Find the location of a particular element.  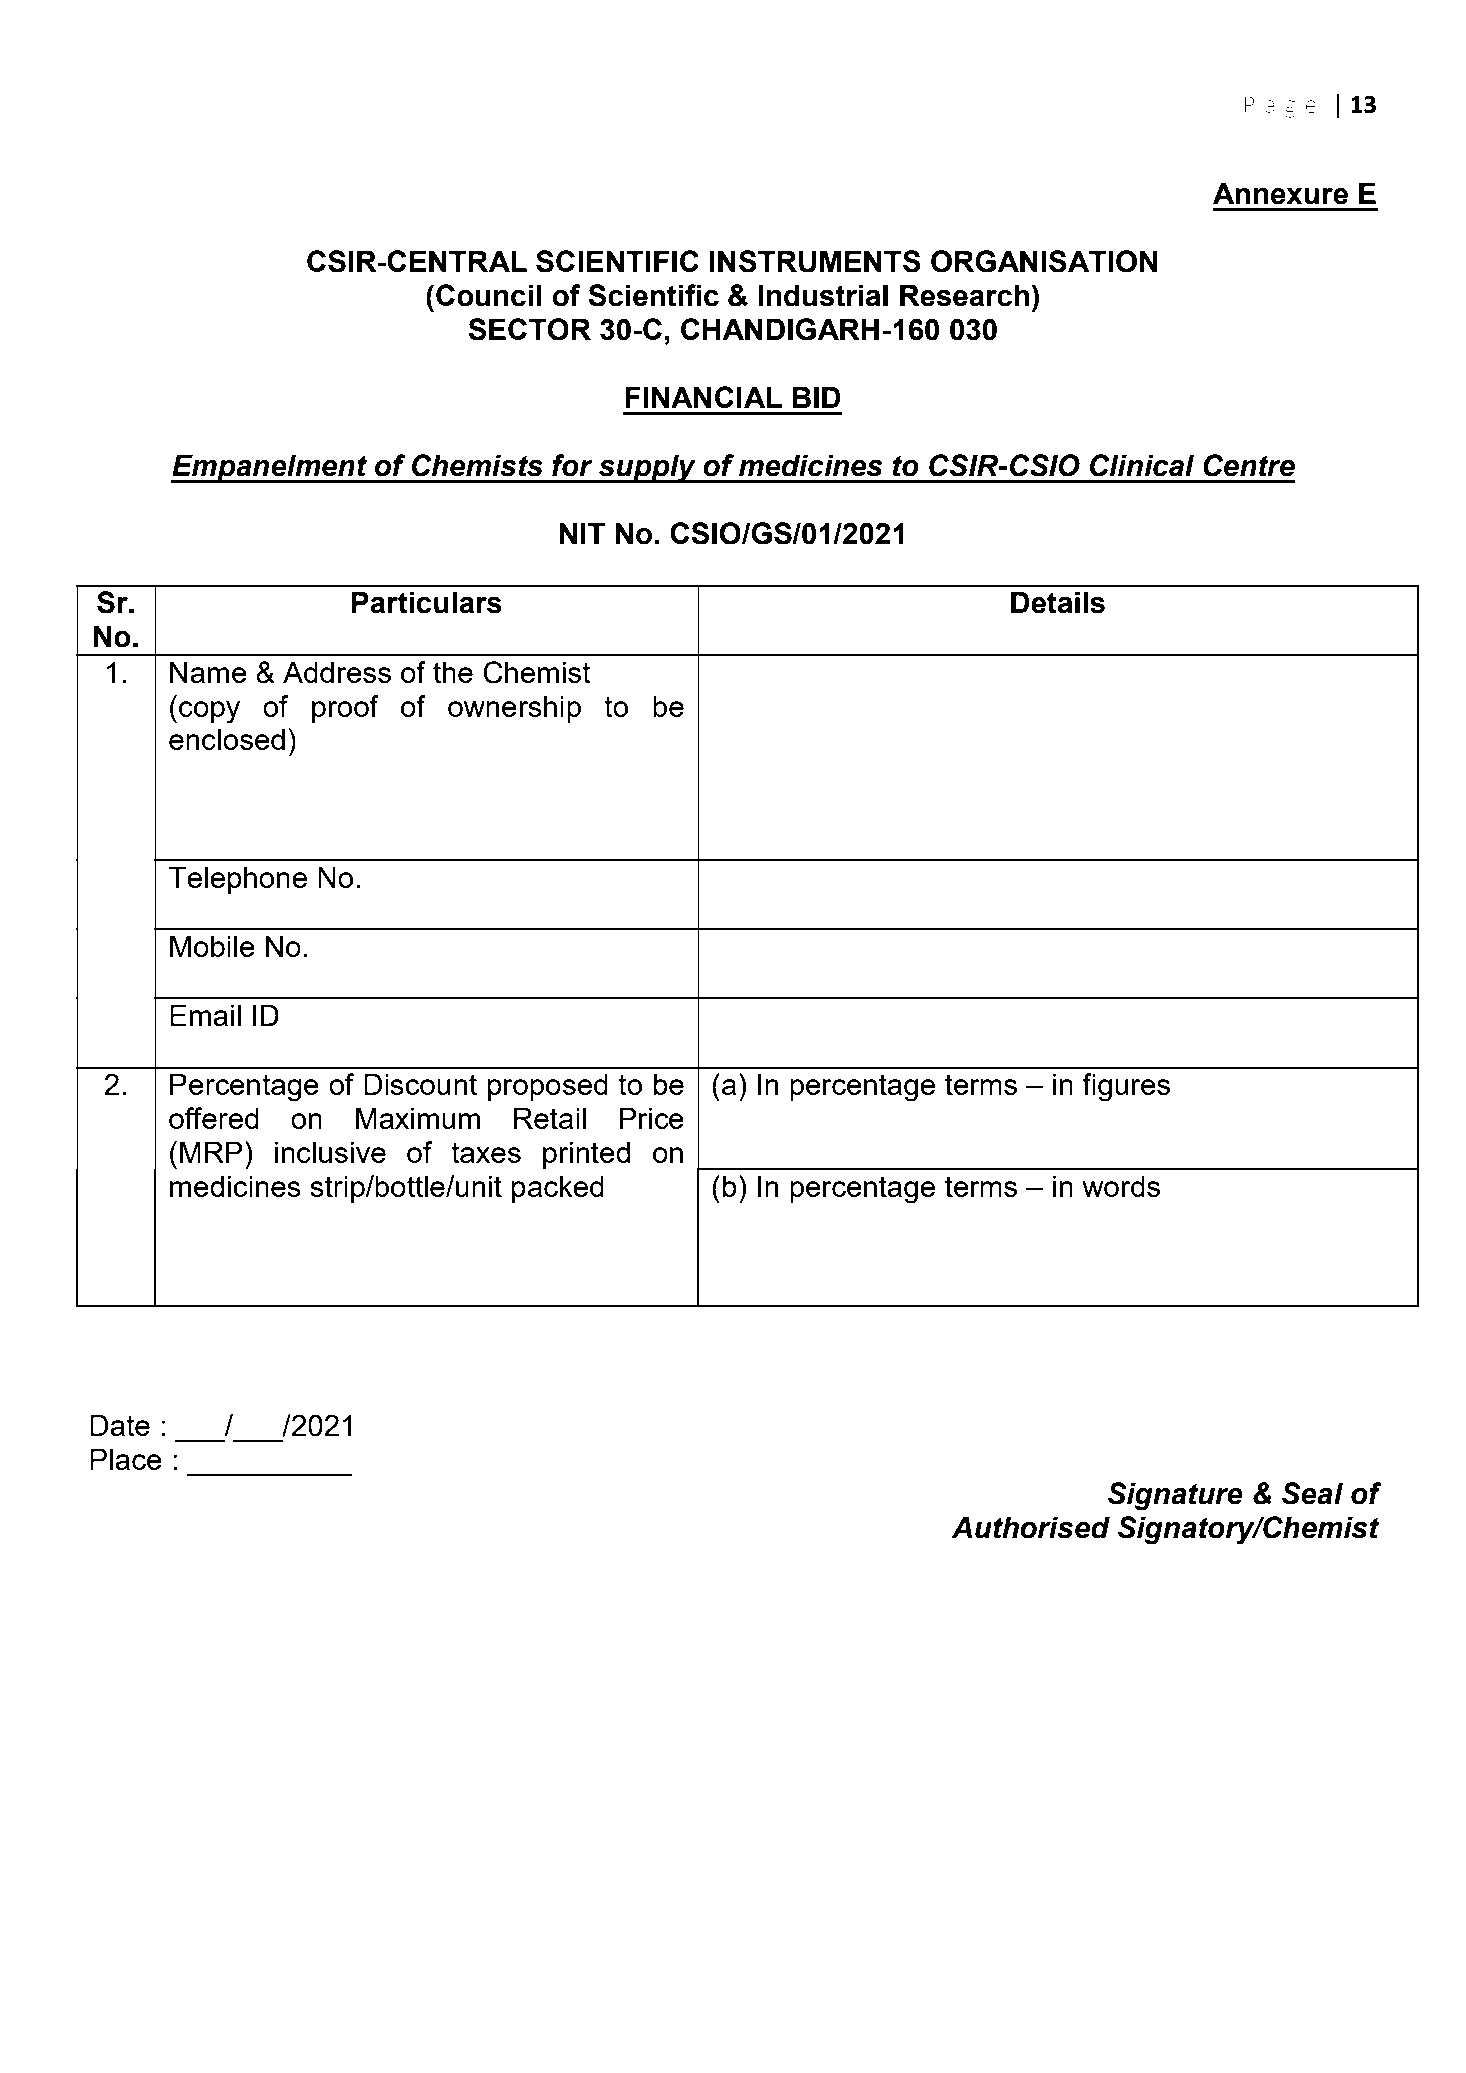

Place is located at coordinates (126, 1459).
